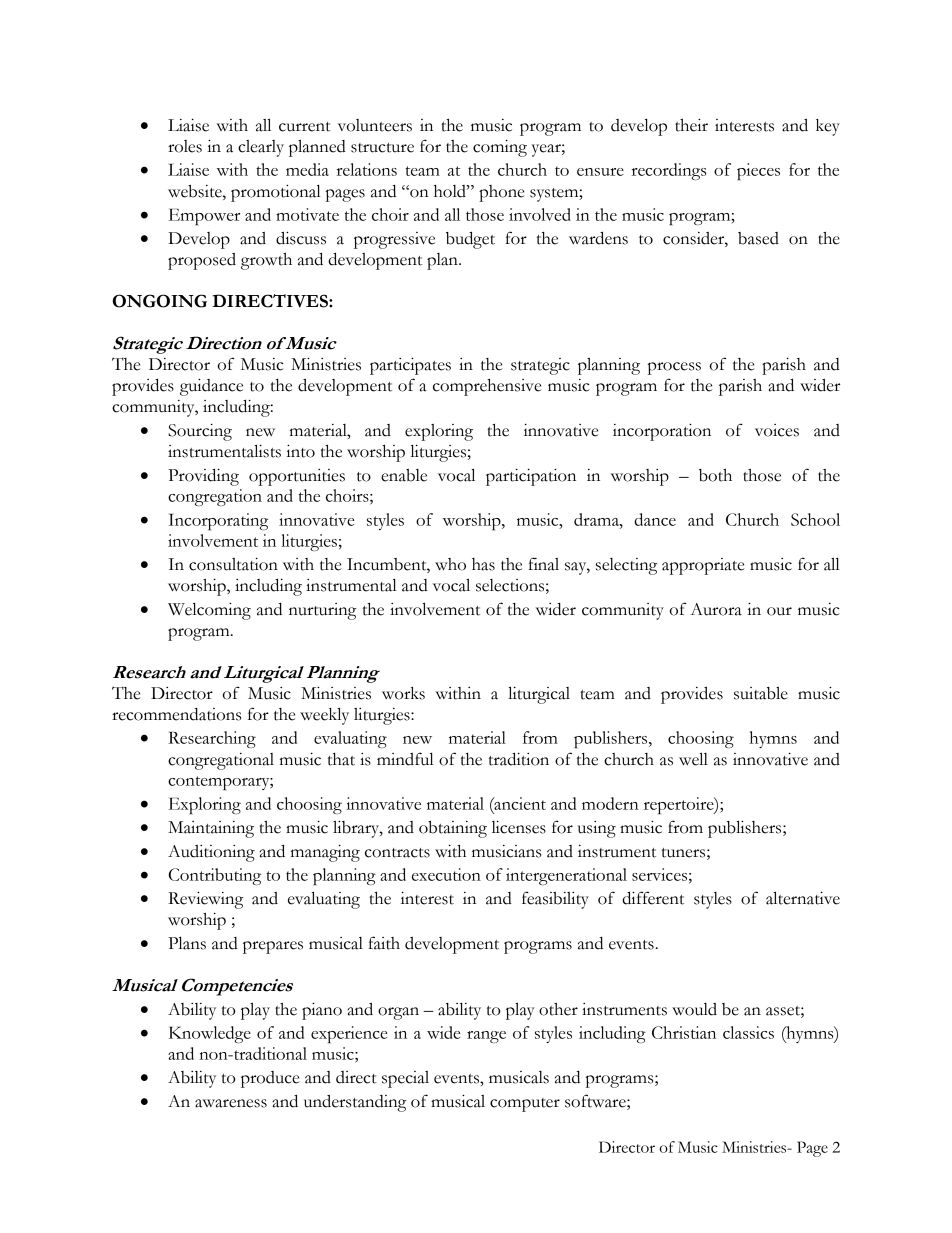 The width and height of the page is (952, 1233). Describe the element at coordinates (716, 609) in the page. I see `Aurora` at that location.
